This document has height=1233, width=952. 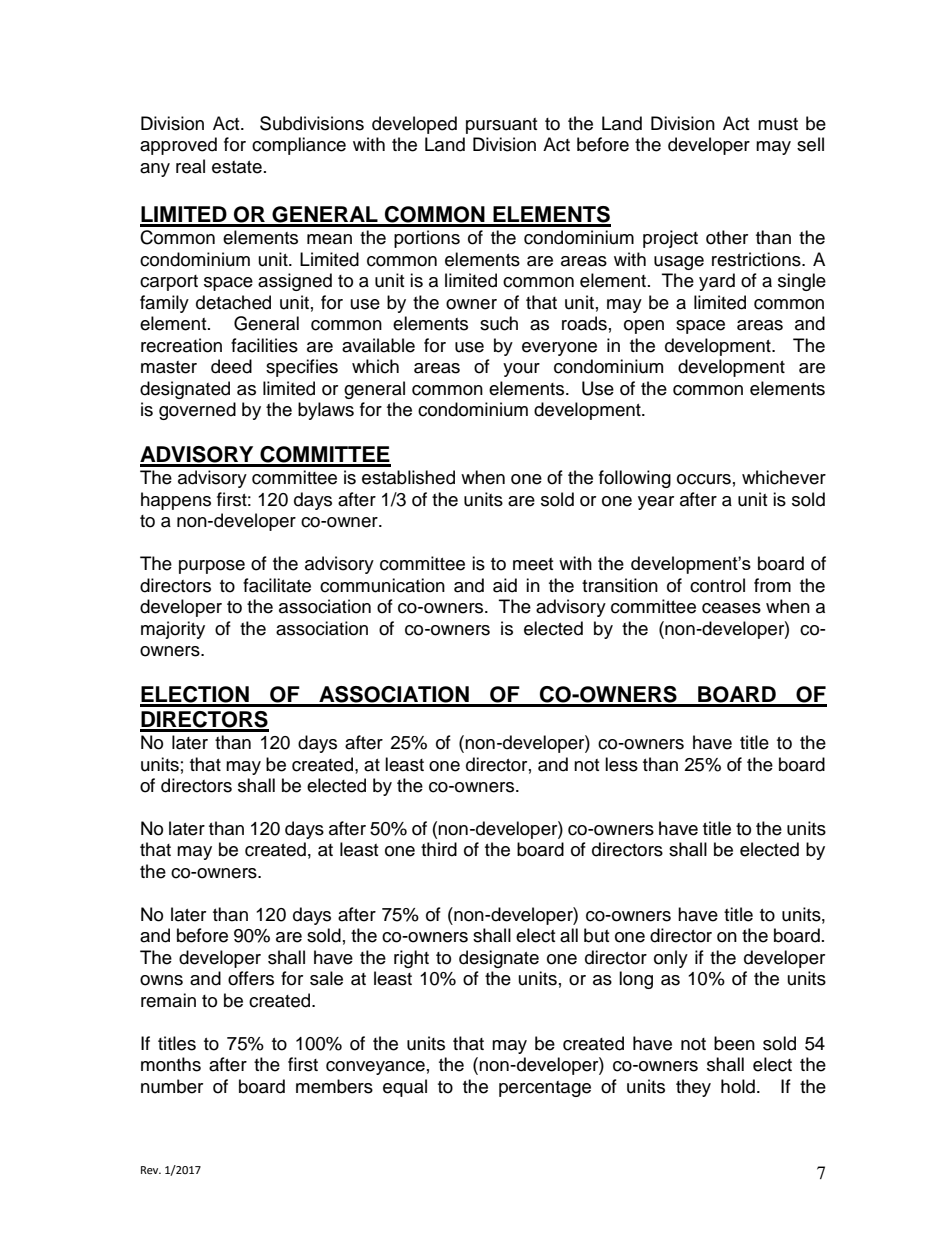 What do you see at coordinates (778, 124) in the document?
I see `must` at bounding box center [778, 124].
